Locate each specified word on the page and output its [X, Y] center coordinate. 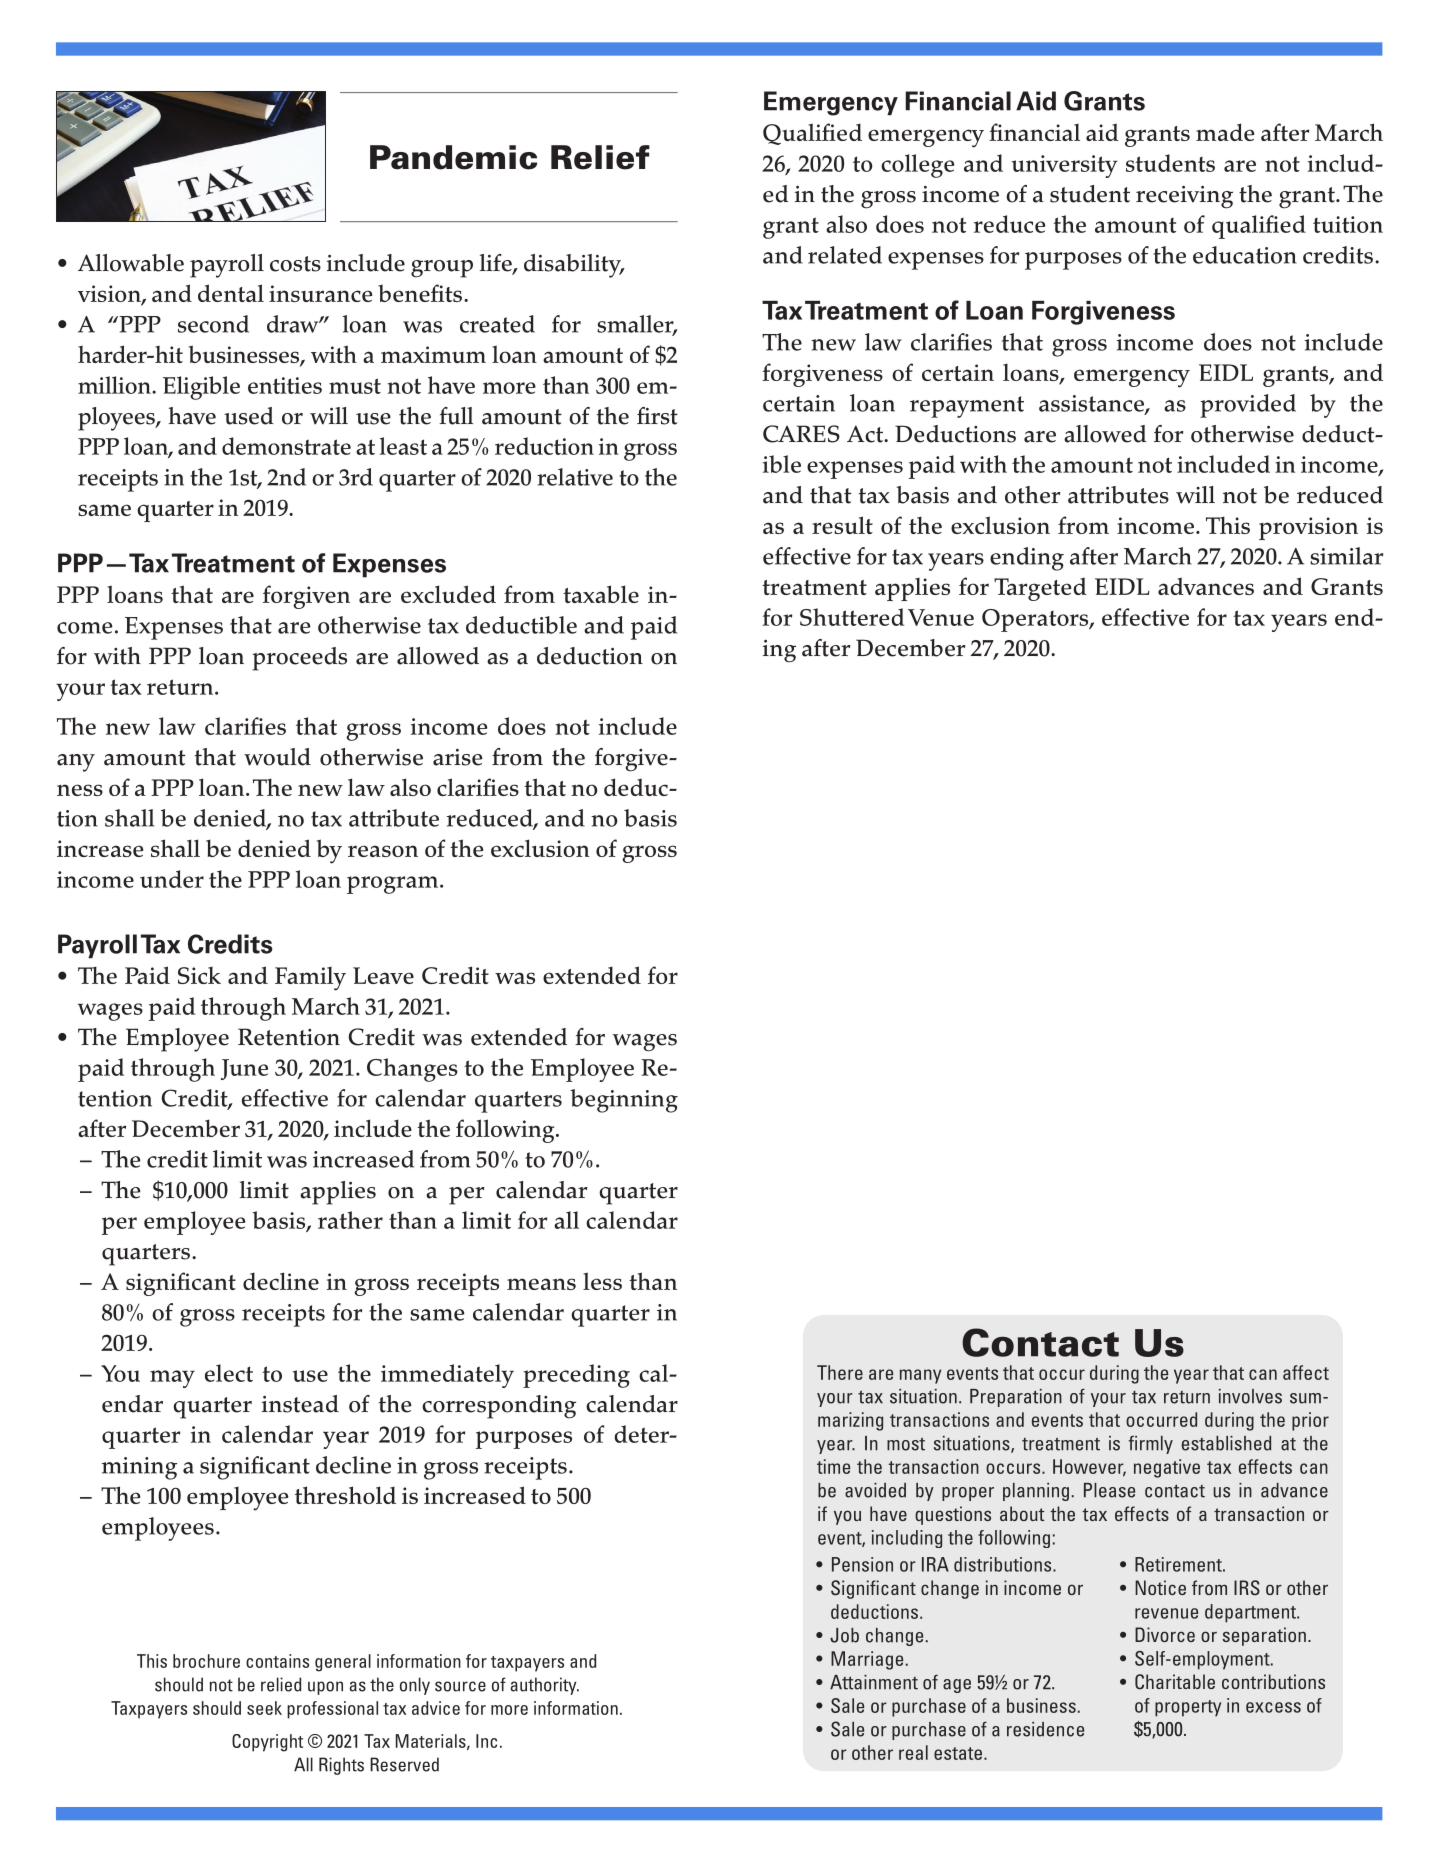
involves [1250, 1396]
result [842, 525]
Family [310, 979]
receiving [1184, 197]
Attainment [874, 1682]
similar [1346, 556]
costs [295, 264]
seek [264, 1708]
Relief [600, 157]
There [840, 1372]
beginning [624, 1101]
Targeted [1040, 589]
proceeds [299, 659]
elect [229, 1373]
